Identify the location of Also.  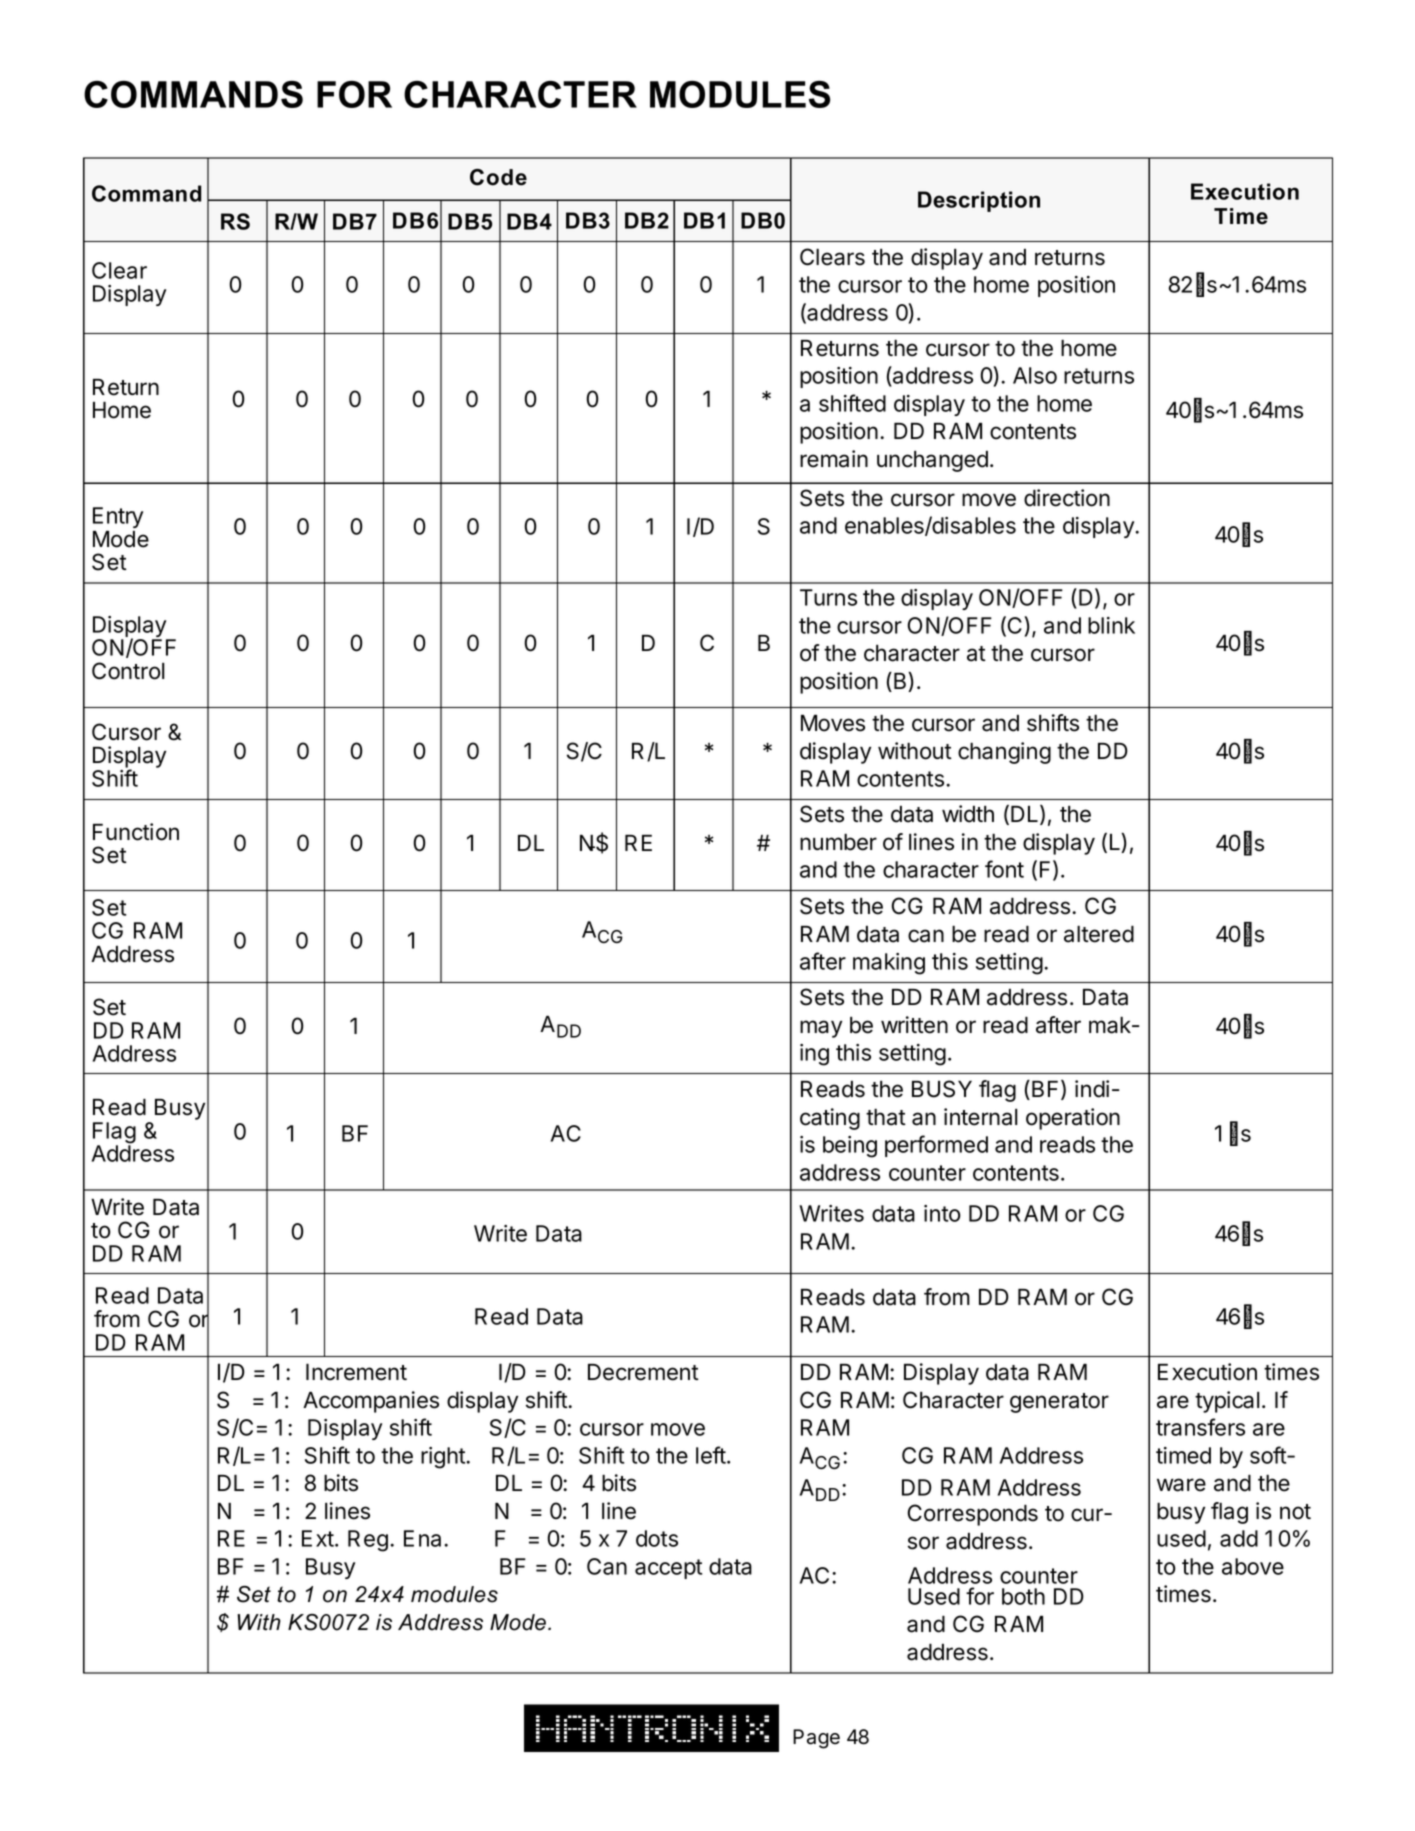
(1035, 375).
